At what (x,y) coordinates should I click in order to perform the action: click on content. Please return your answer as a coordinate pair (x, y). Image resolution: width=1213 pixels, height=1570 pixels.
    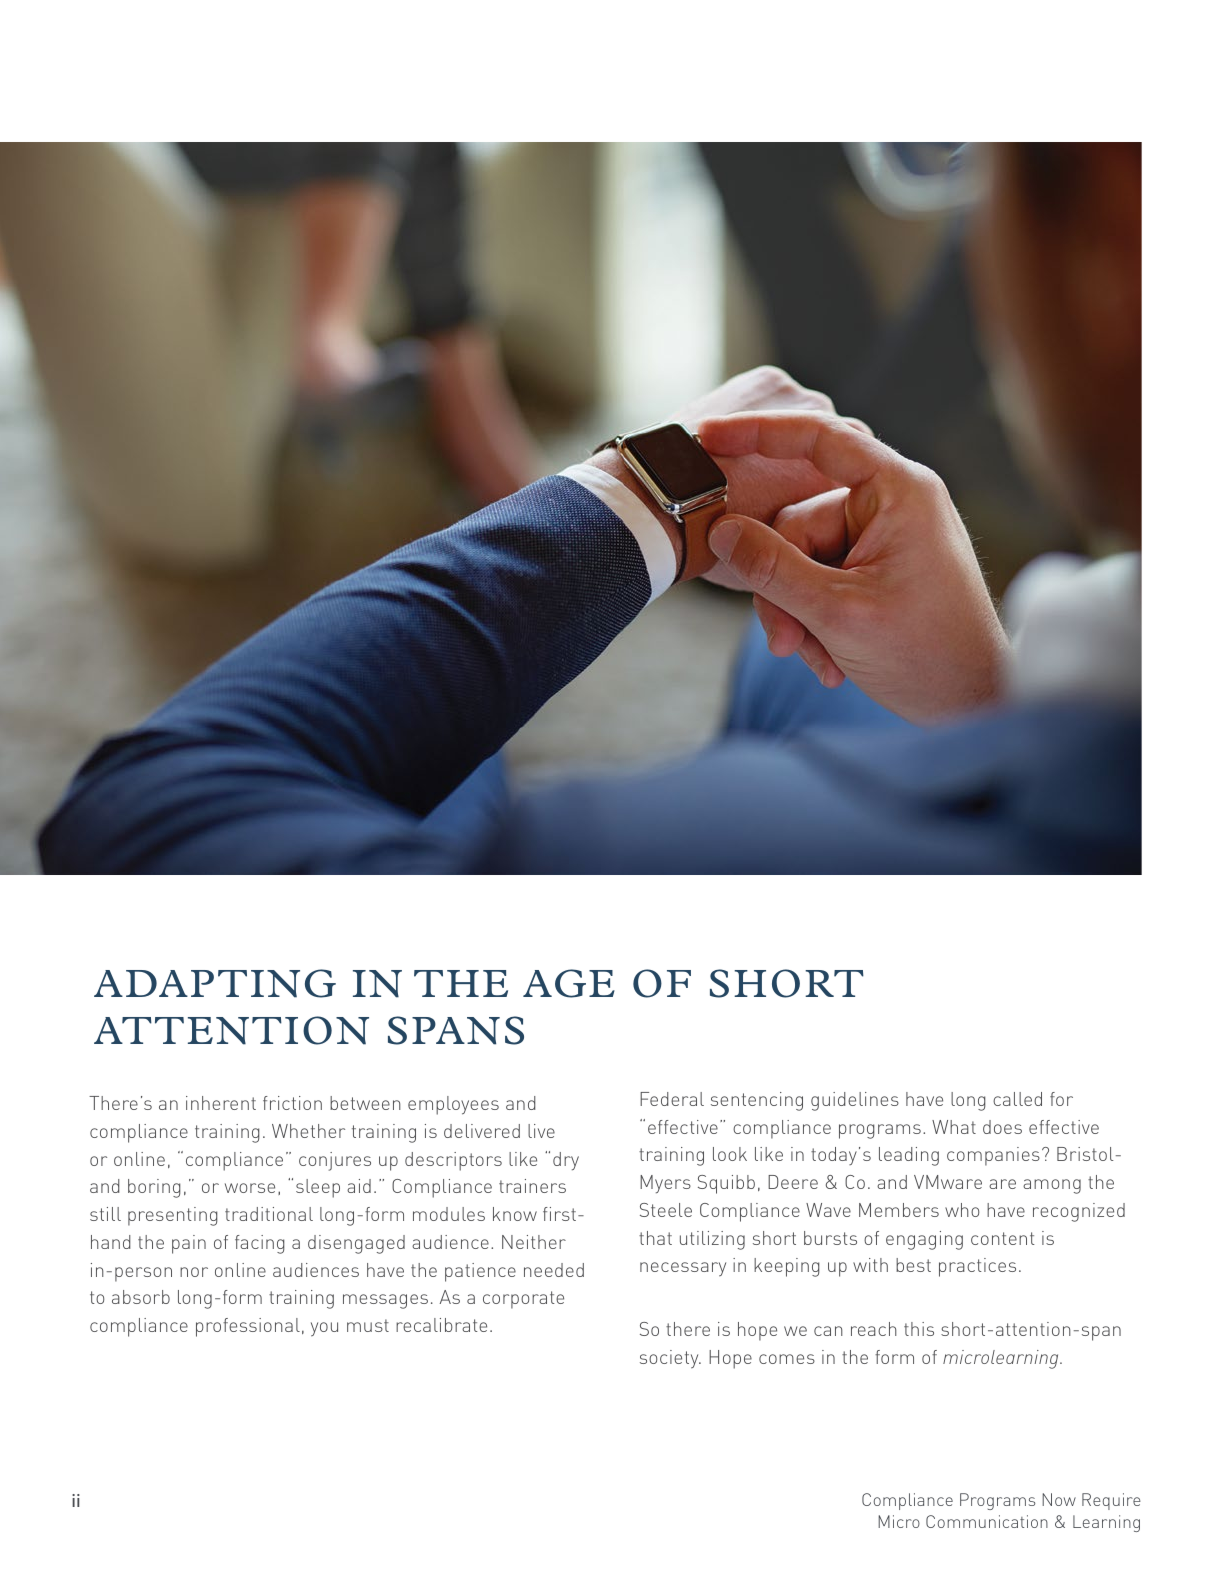
    Looking at the image, I should click on (1003, 1238).
